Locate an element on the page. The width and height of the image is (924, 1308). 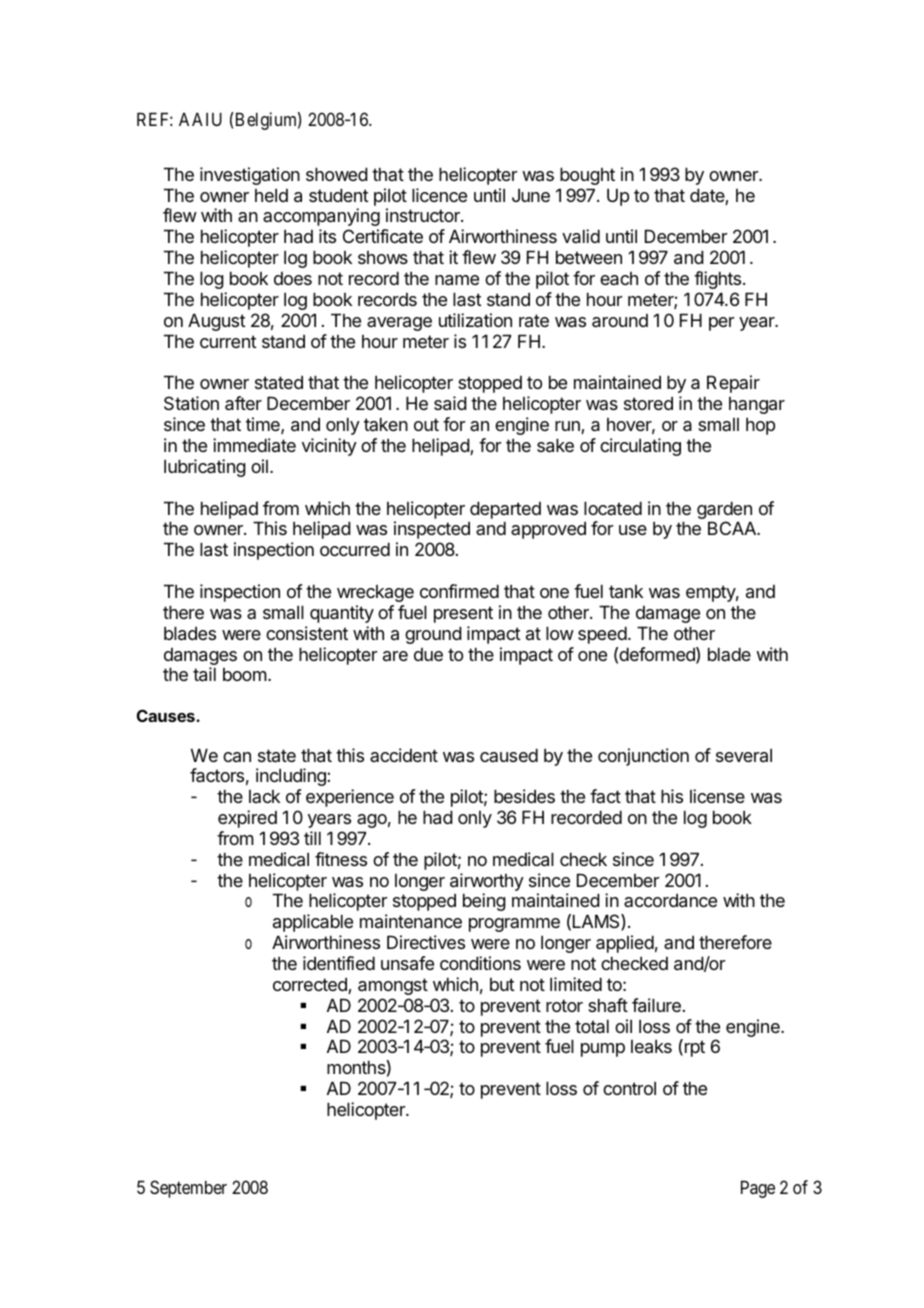
being is located at coordinates (484, 902).
